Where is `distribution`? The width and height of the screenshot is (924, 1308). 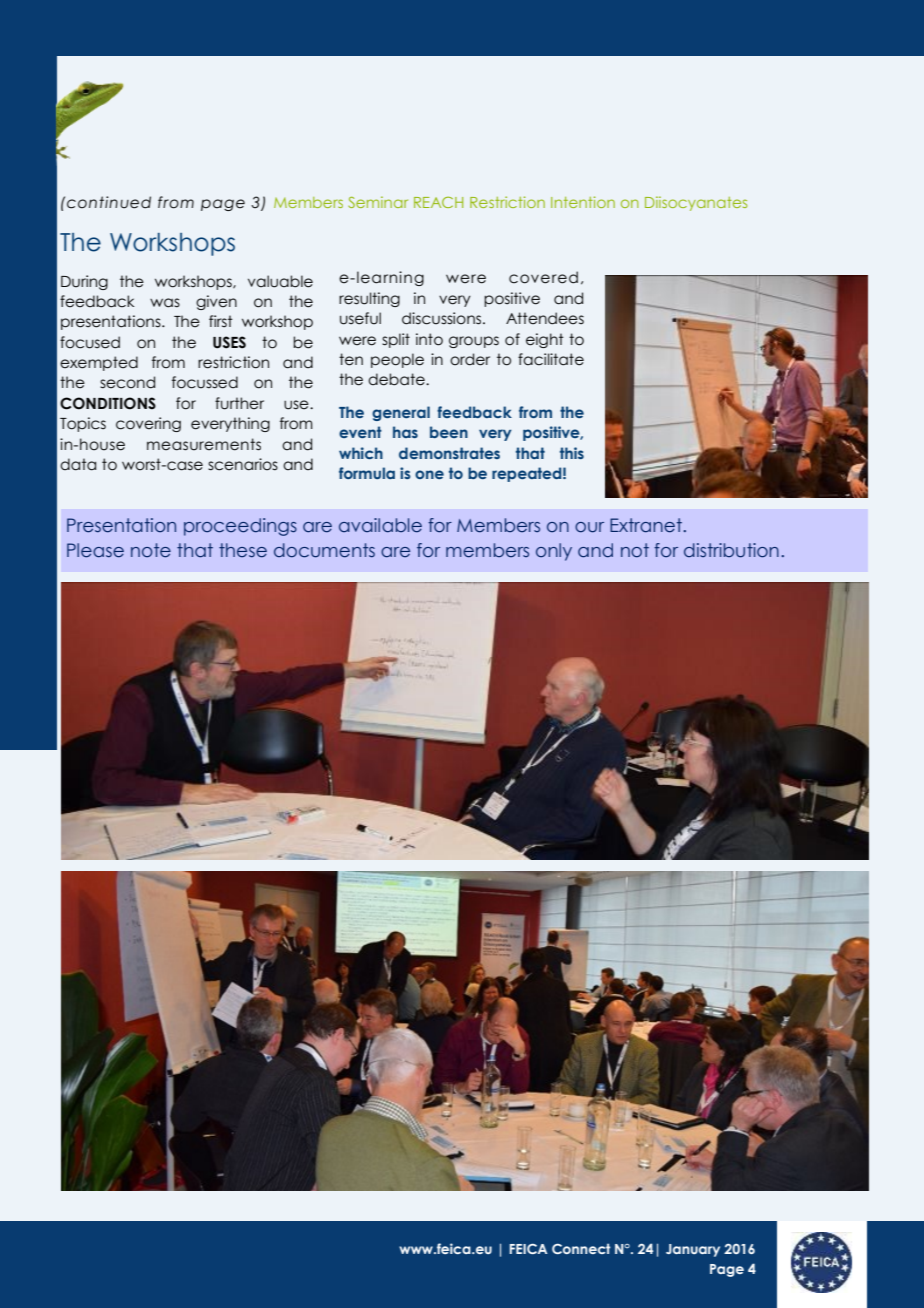
distribution is located at coordinates (731, 550).
